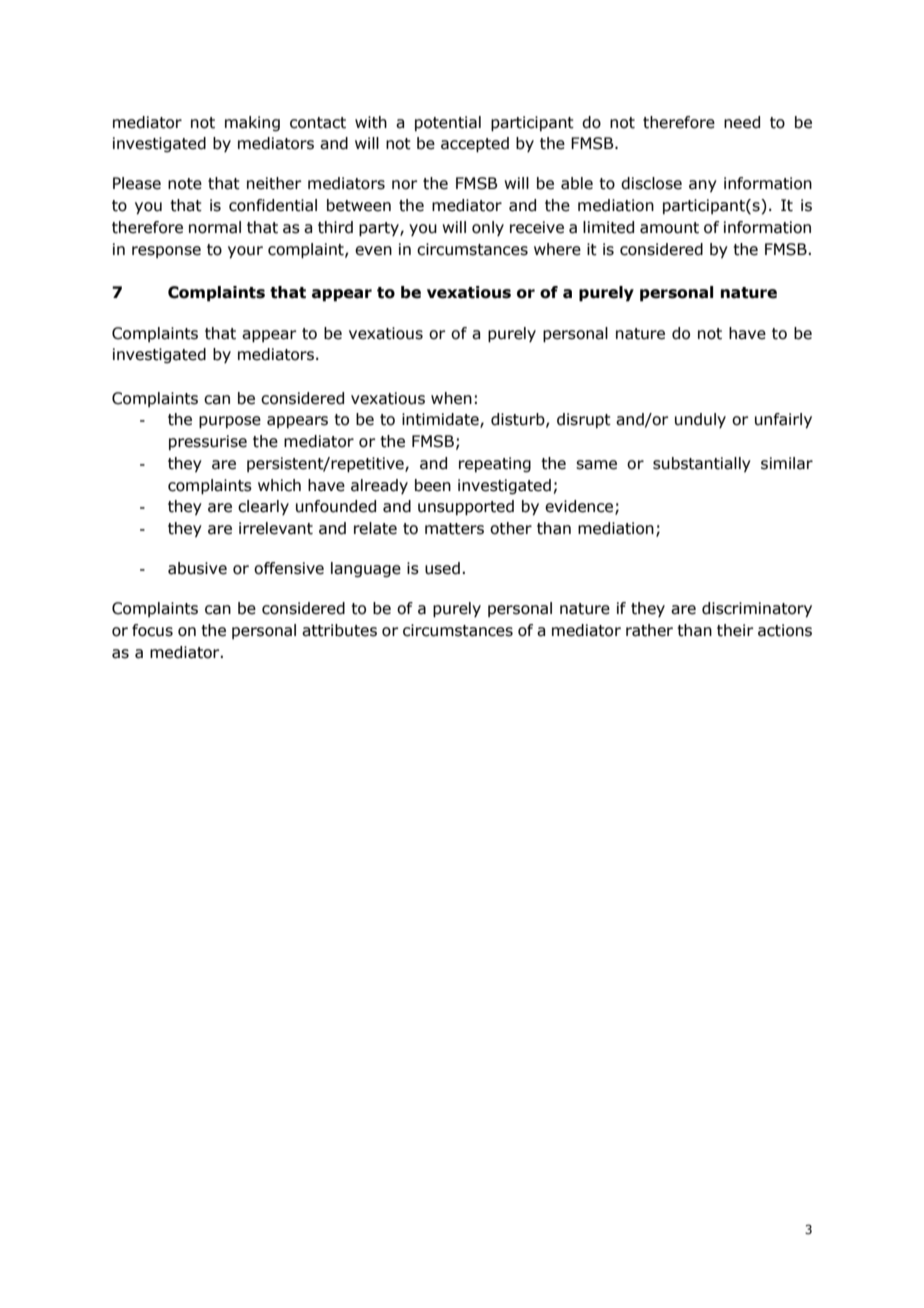 This image has width=924, height=1308. I want to click on accepted, so click(475, 145).
